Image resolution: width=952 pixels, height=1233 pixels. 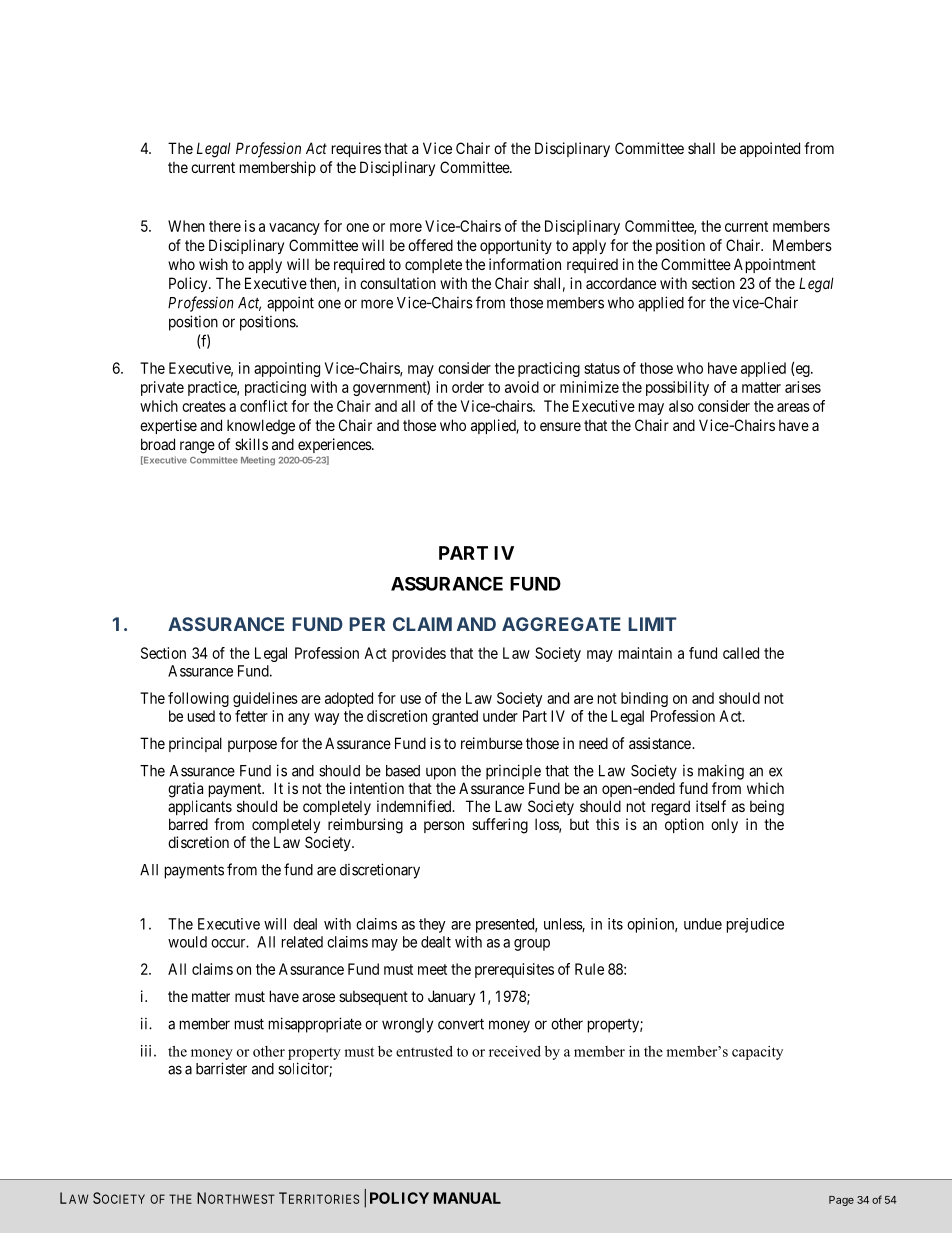 I want to click on suffering, so click(x=500, y=826).
